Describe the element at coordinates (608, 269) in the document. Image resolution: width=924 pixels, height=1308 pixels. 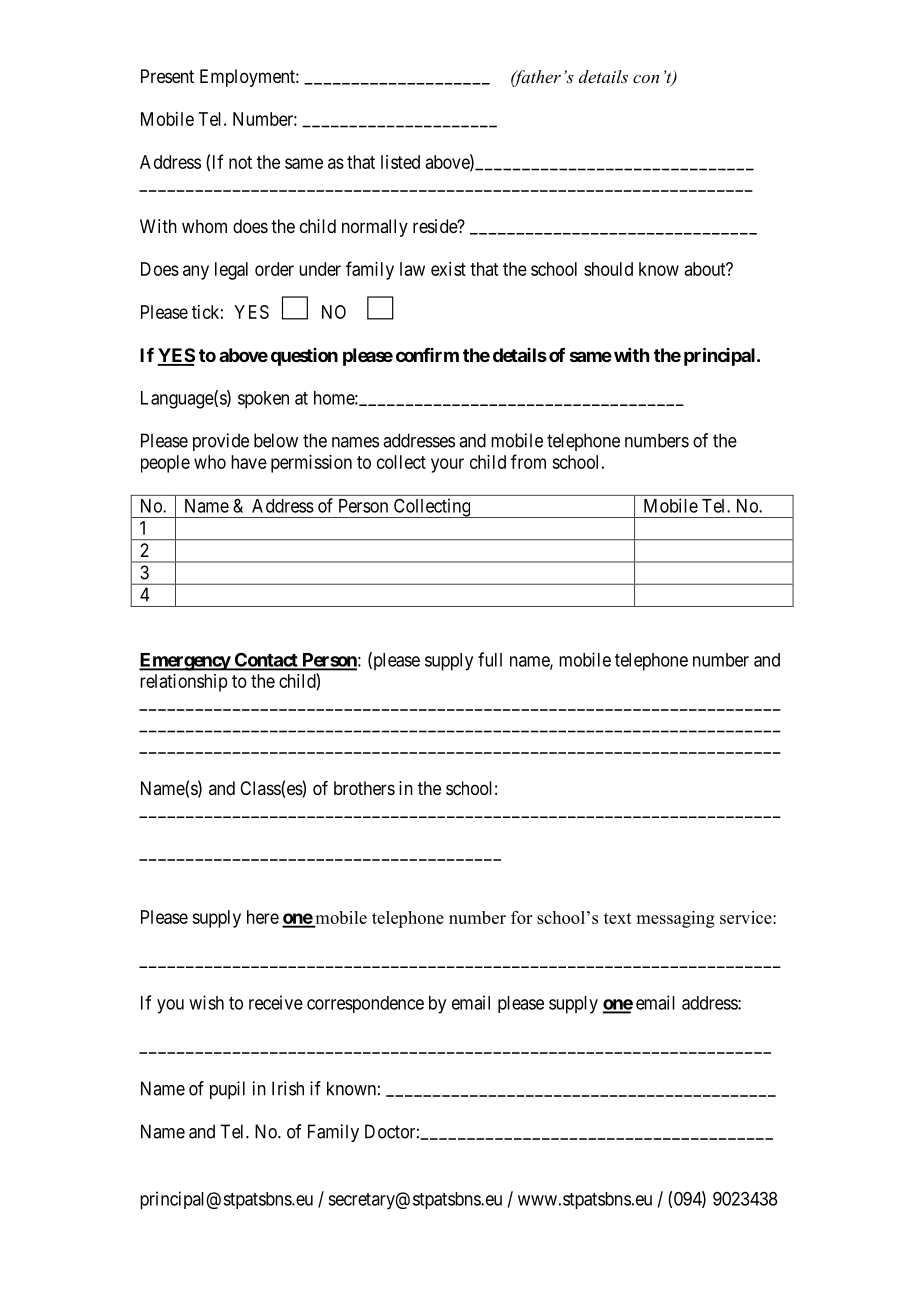
I see `should` at that location.
